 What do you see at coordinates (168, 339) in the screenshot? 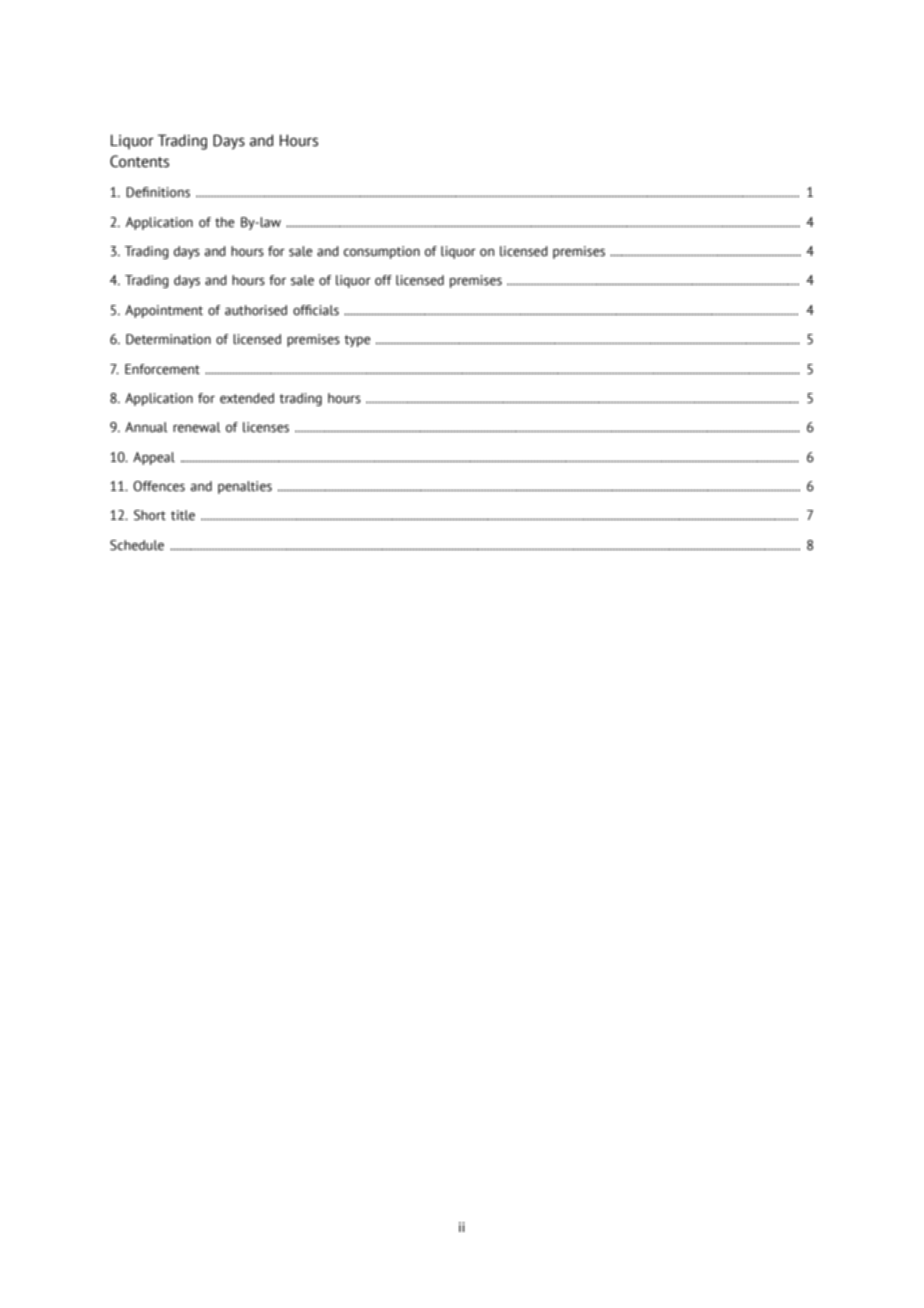
I see `Determination` at bounding box center [168, 339].
